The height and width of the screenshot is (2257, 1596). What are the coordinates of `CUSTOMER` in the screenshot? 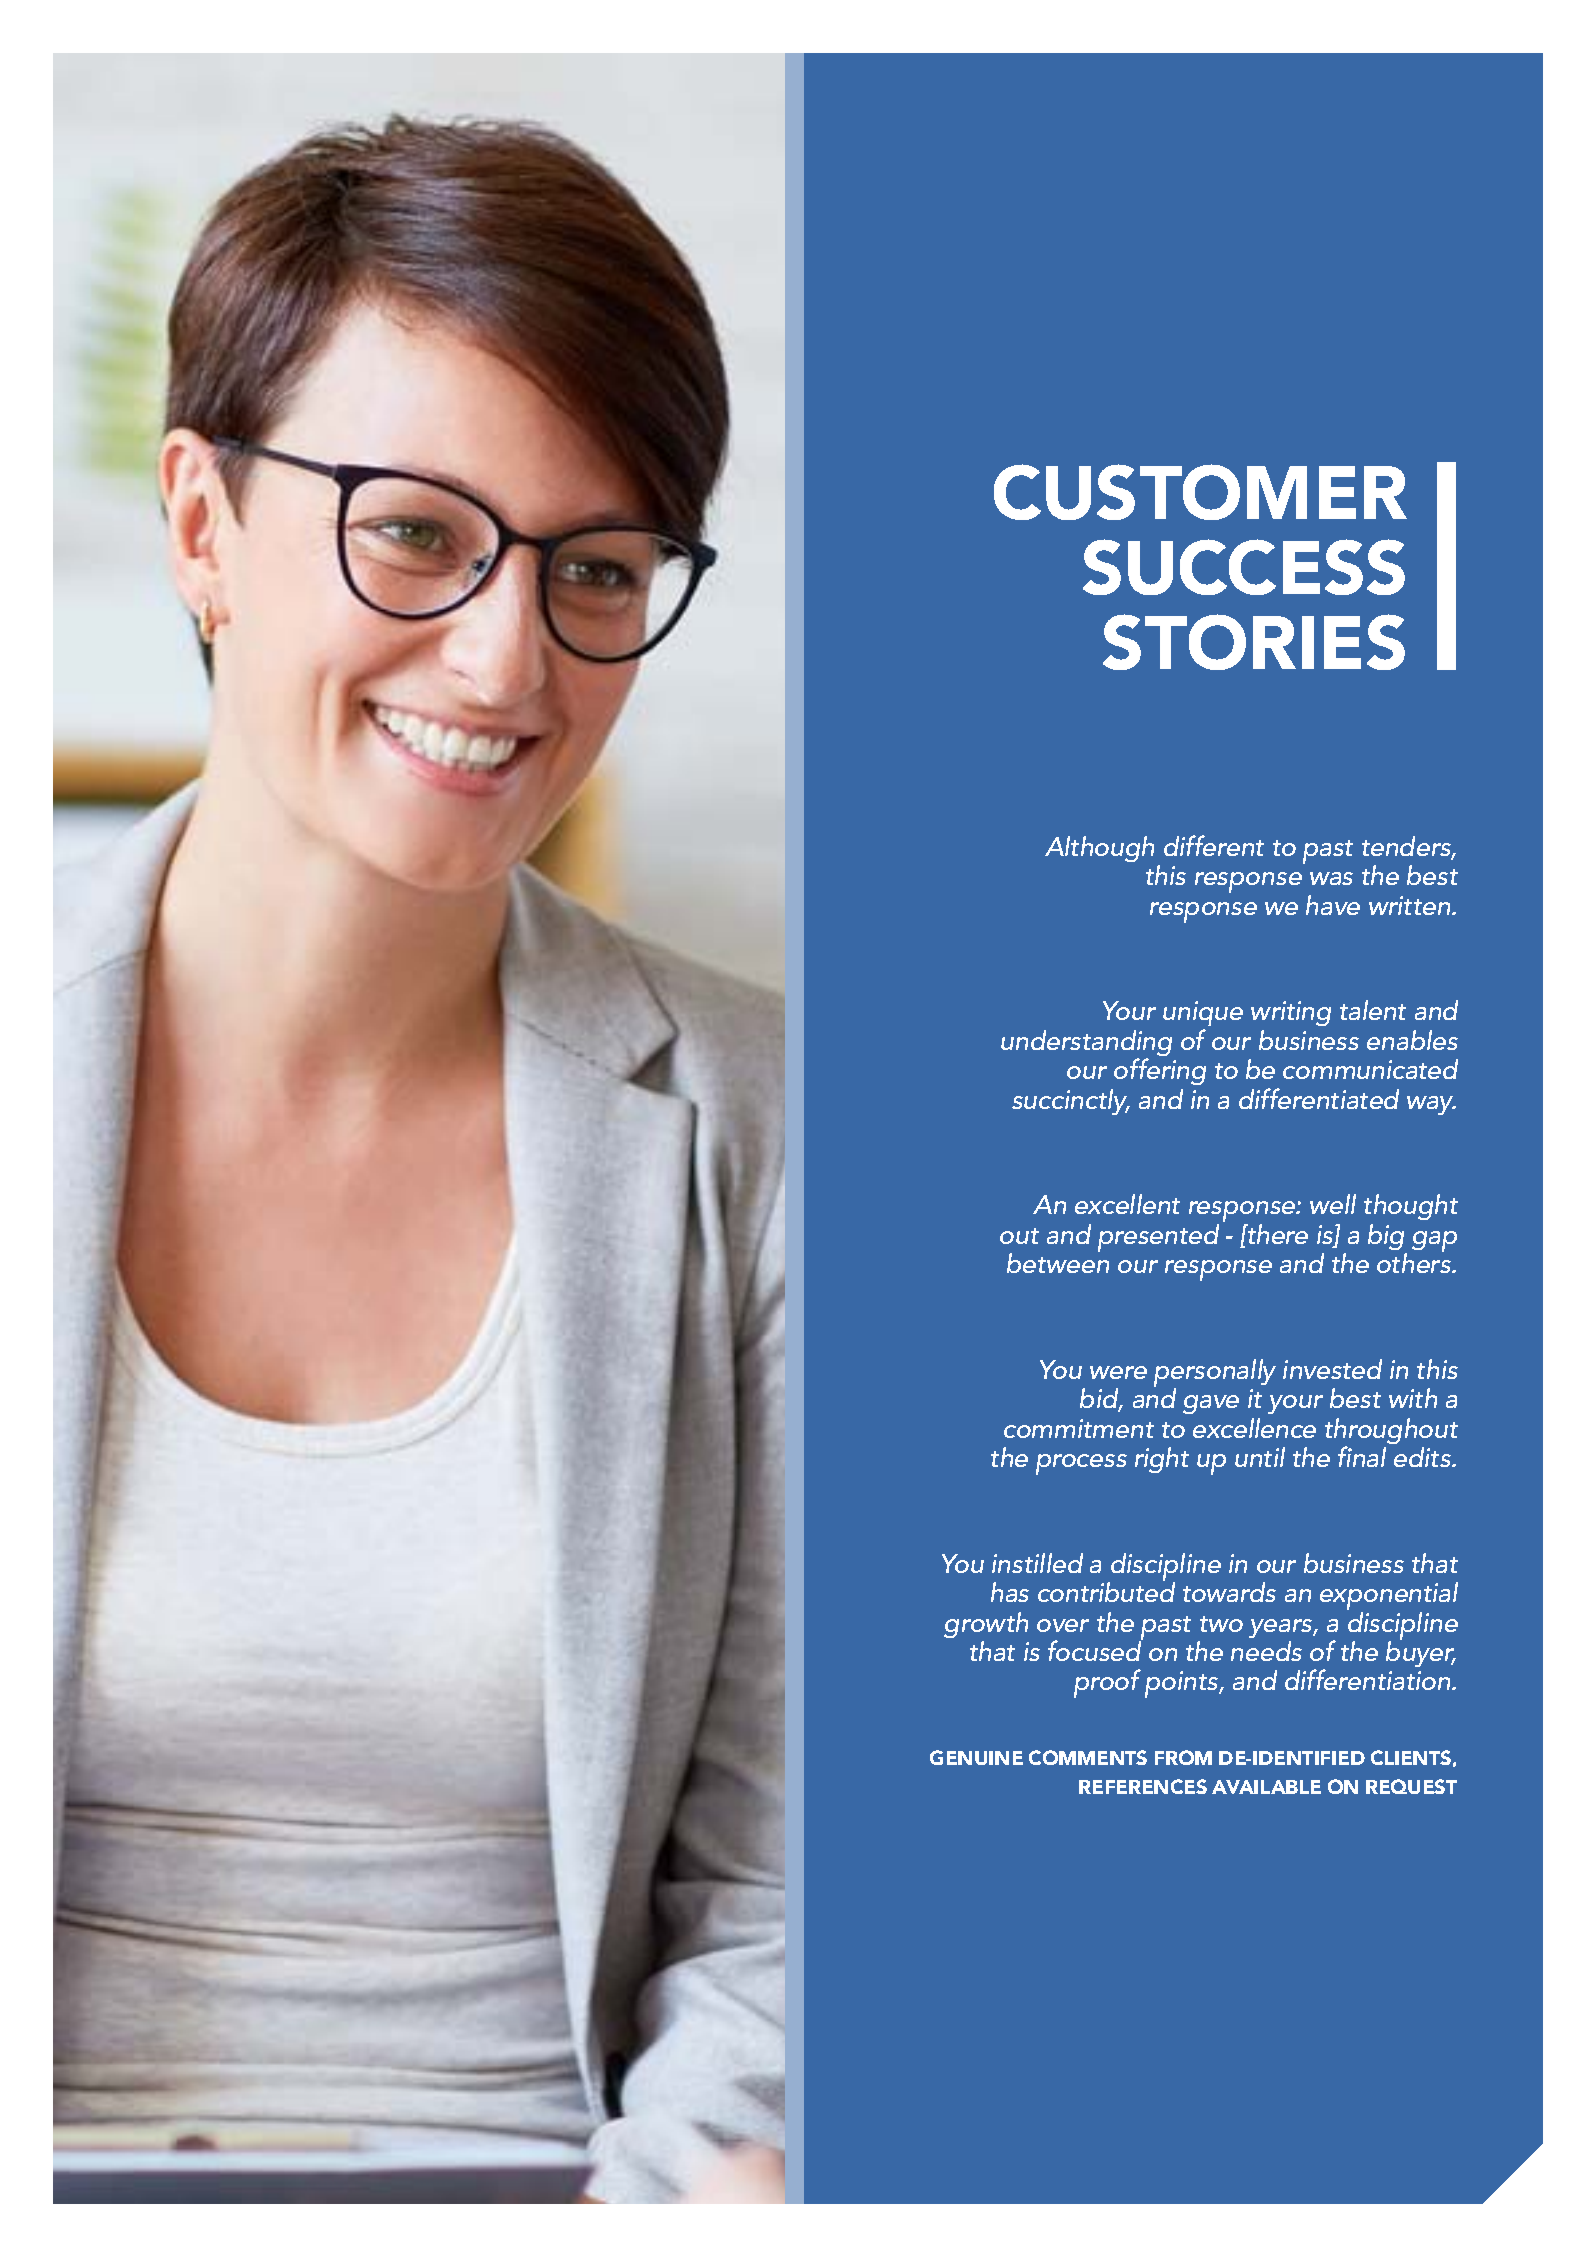 It's located at (1200, 492).
